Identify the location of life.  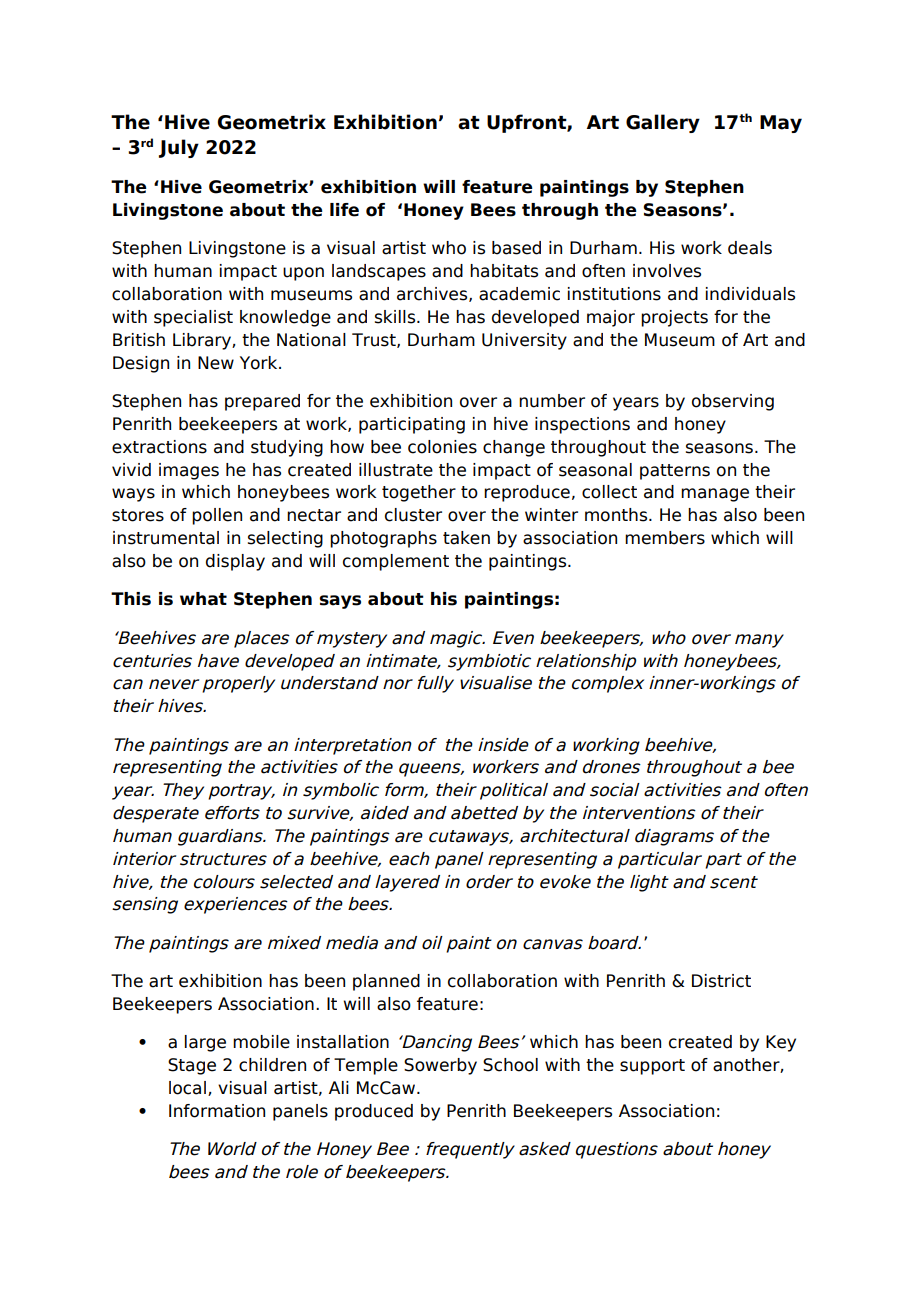
(344, 210).
